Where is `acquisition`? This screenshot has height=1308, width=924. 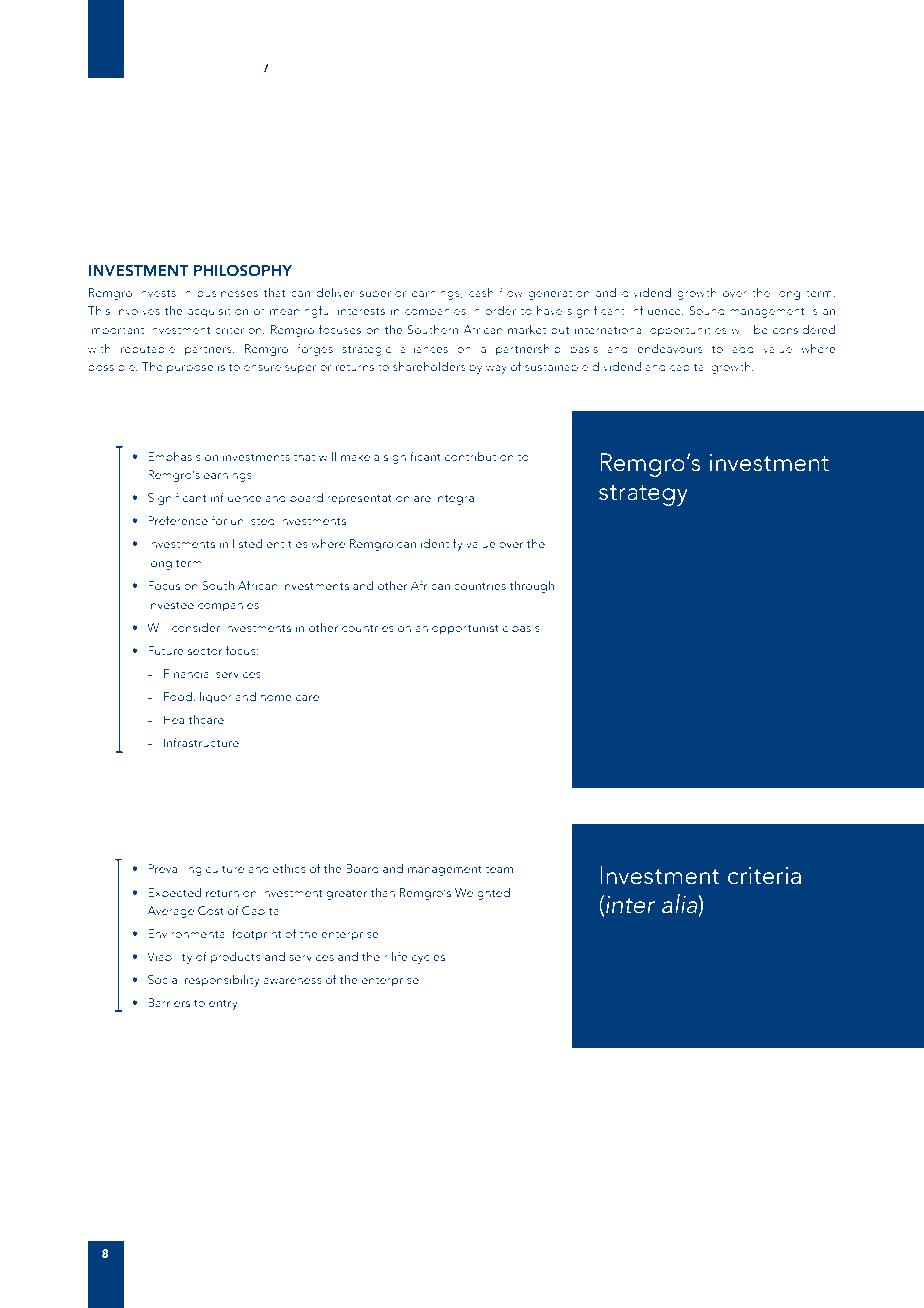
acquisition is located at coordinates (218, 312).
